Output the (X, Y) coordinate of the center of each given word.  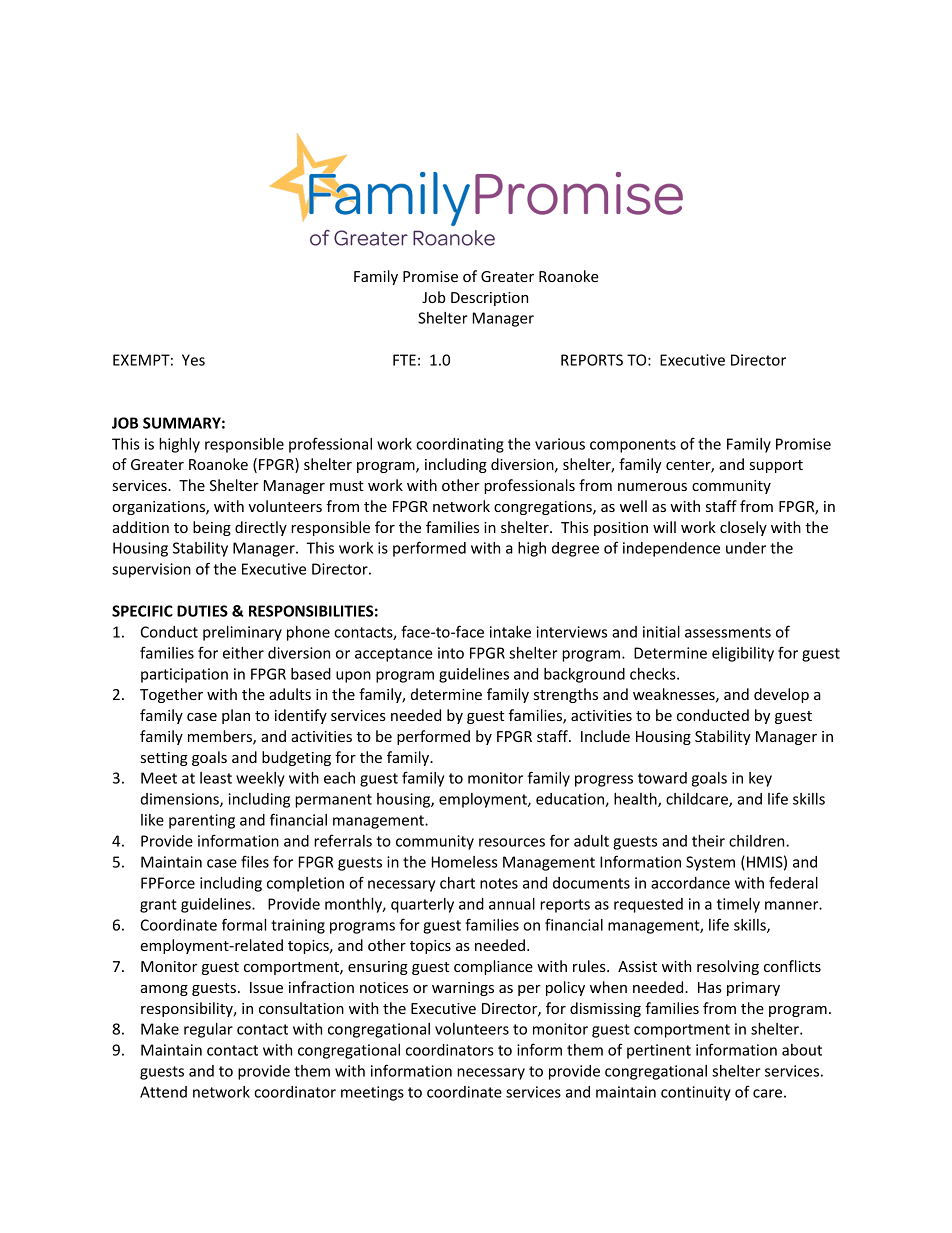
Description (489, 299)
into (451, 653)
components (633, 446)
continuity (696, 1093)
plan (236, 716)
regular (208, 1030)
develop (781, 695)
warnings (463, 989)
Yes (193, 360)
